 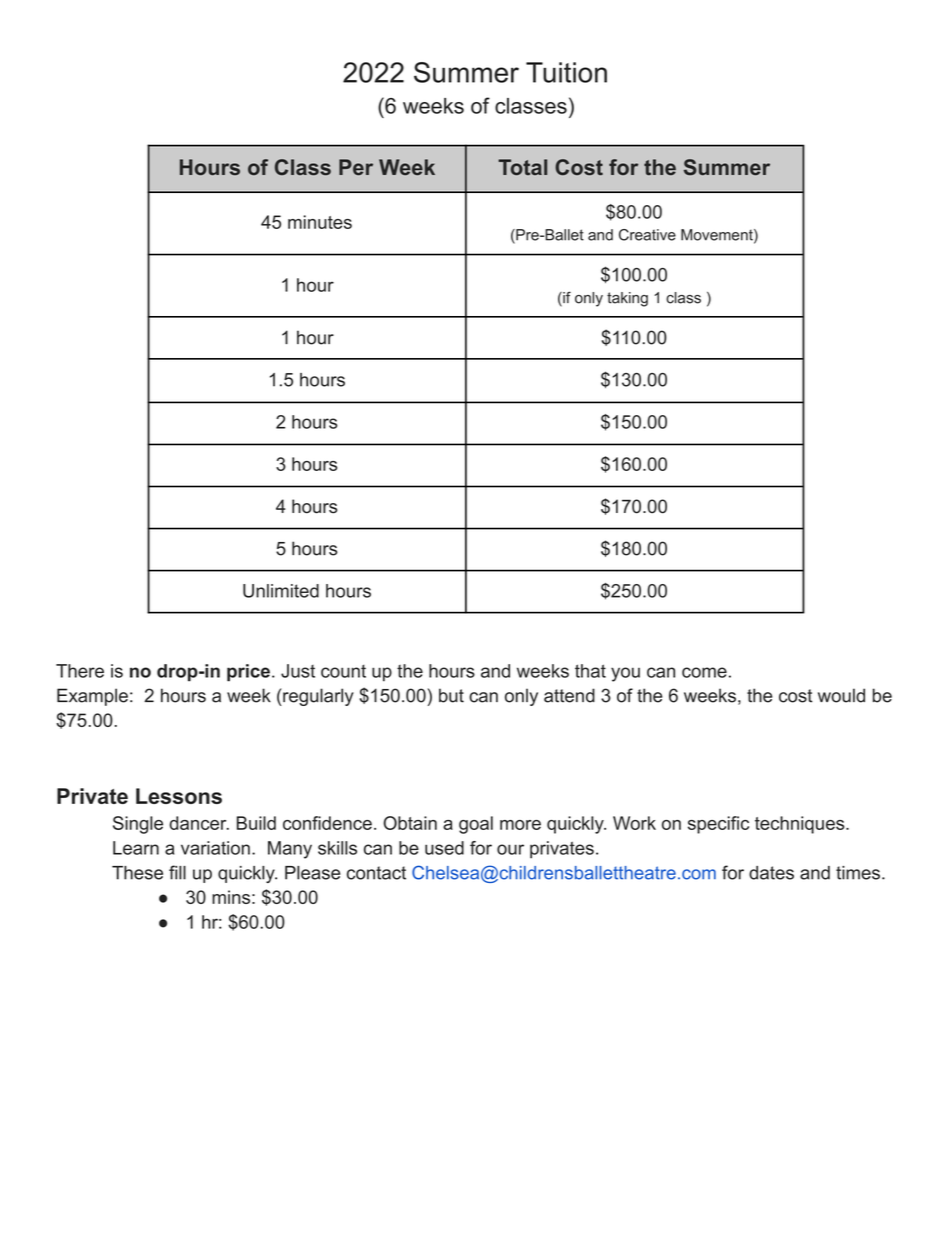 What do you see at coordinates (704, 672) in the screenshot?
I see `come` at bounding box center [704, 672].
